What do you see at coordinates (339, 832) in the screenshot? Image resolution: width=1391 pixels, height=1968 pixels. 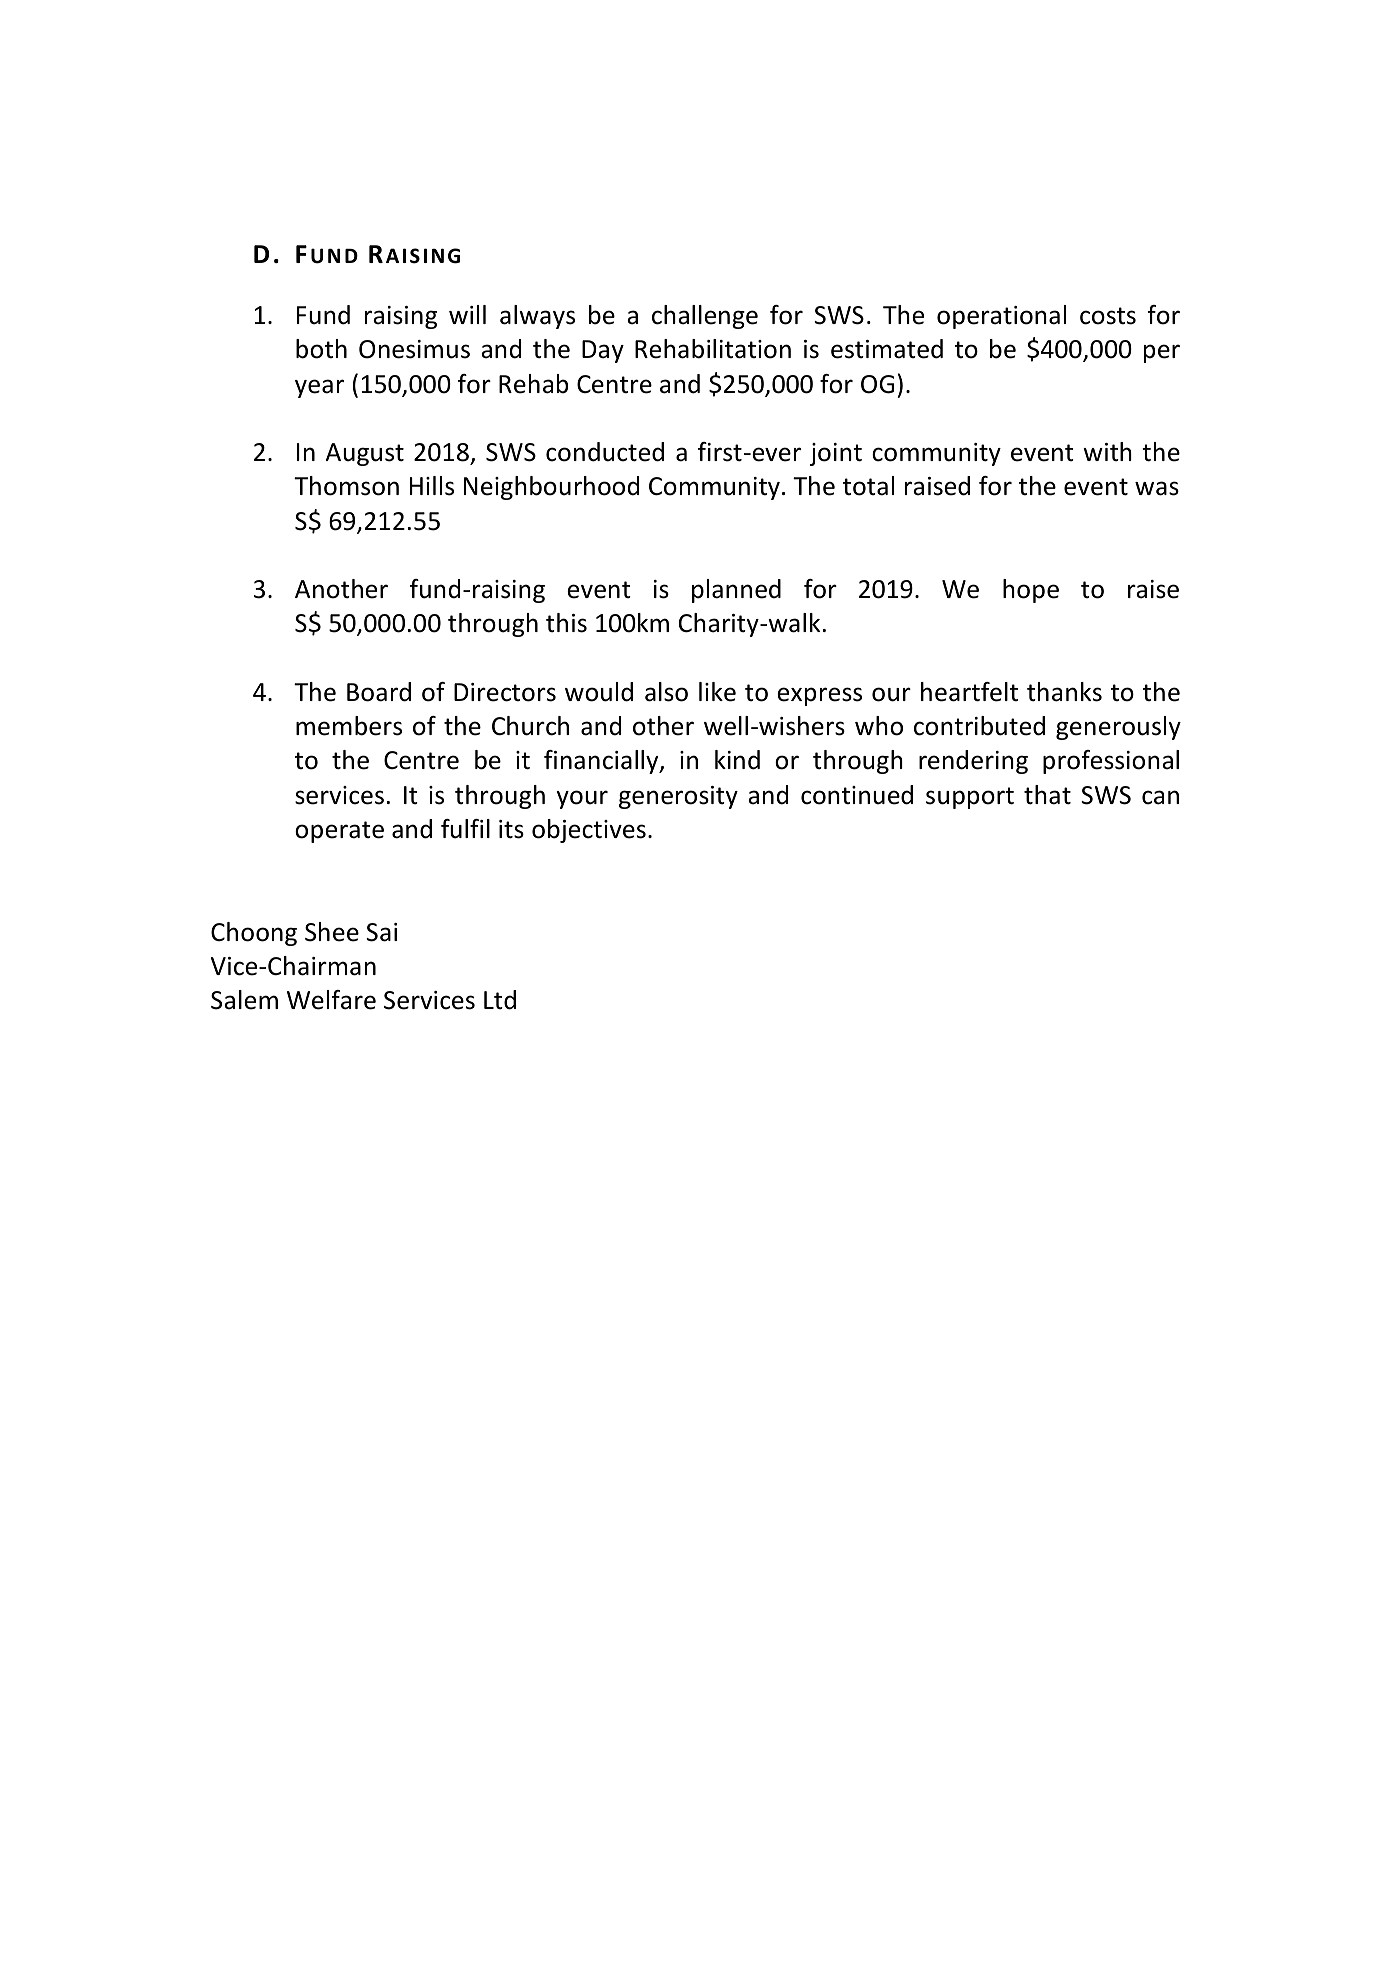 I see `operate` at bounding box center [339, 832].
